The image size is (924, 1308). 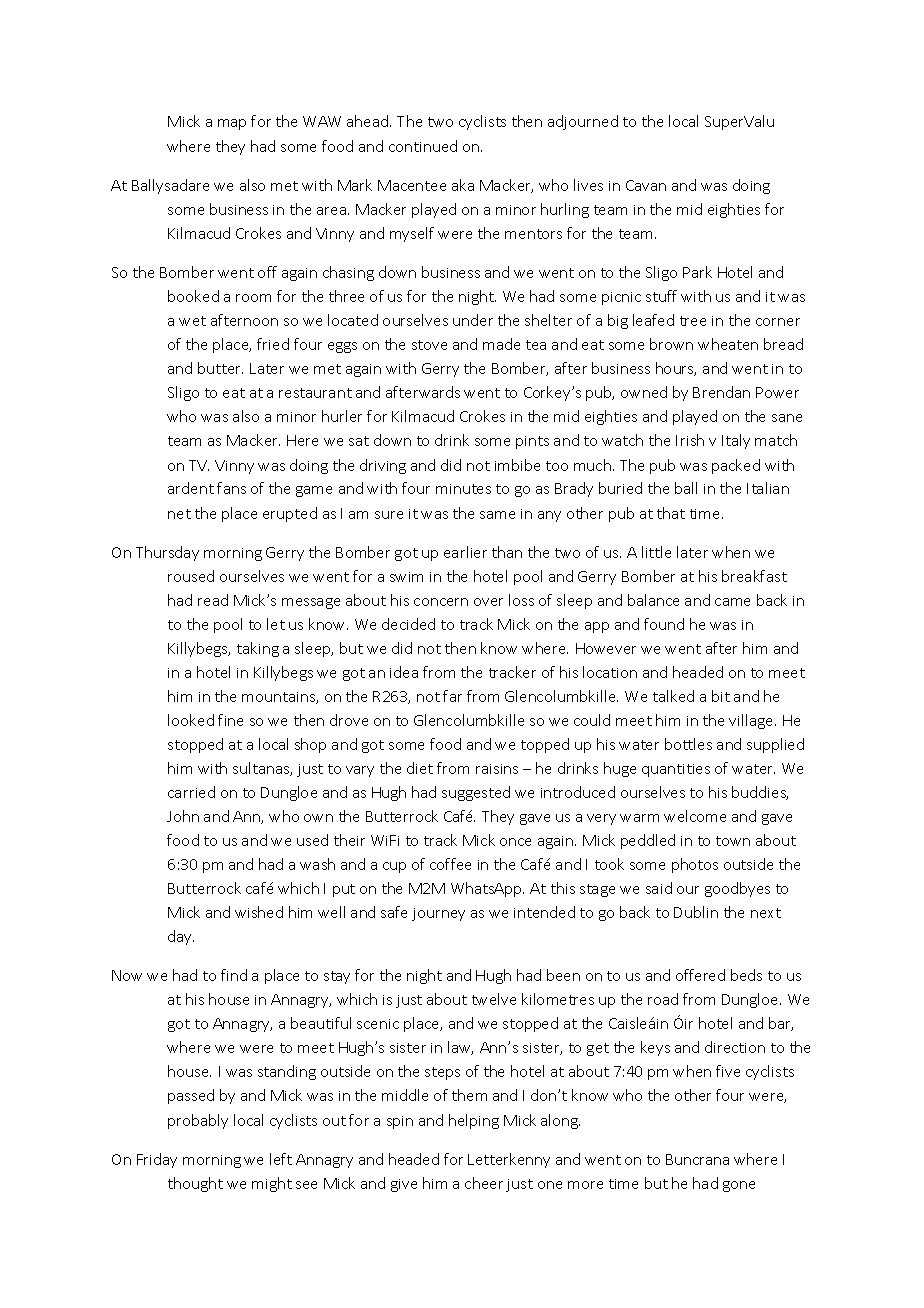 What do you see at coordinates (232, 124) in the screenshot?
I see `map` at bounding box center [232, 124].
